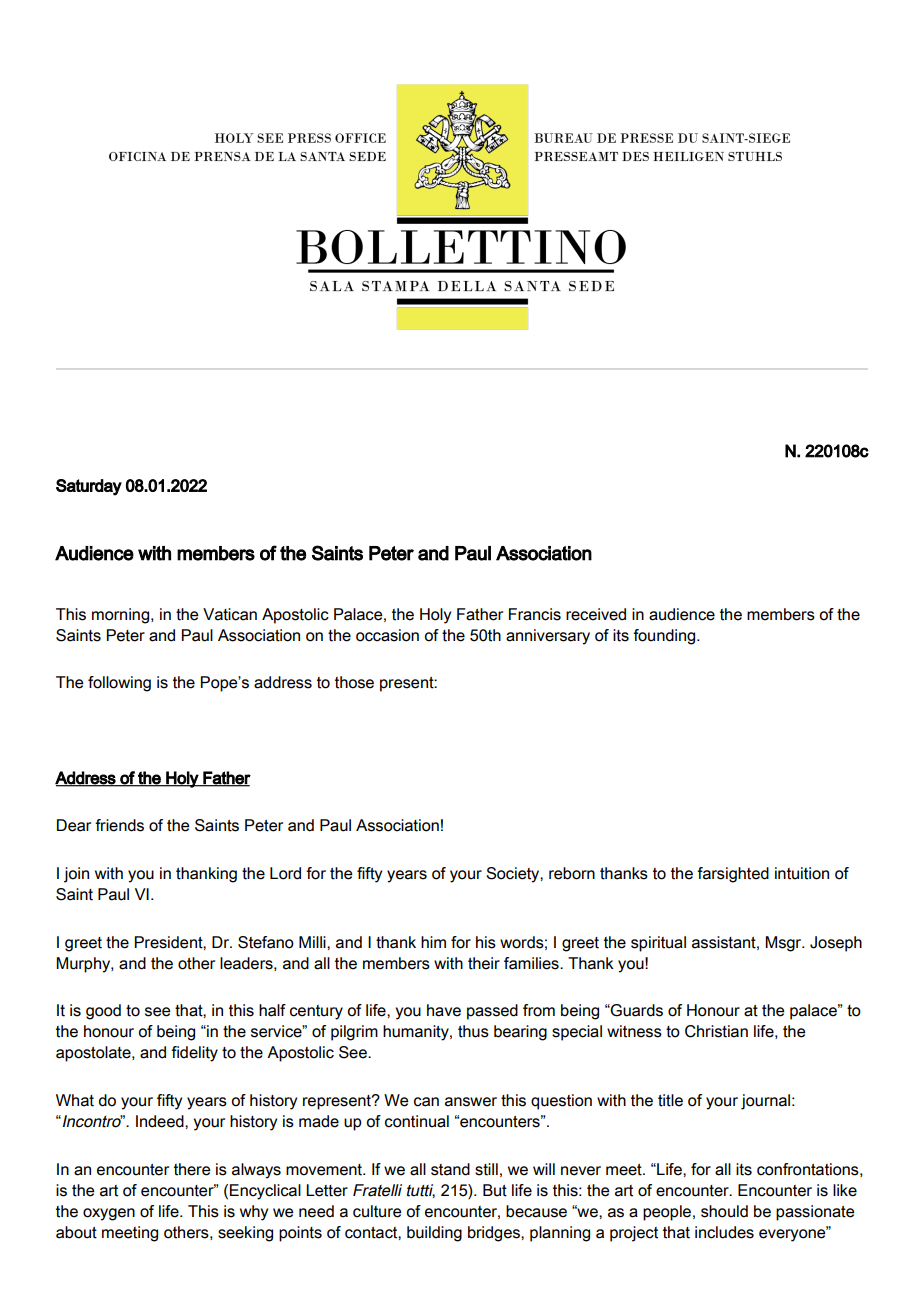 Image resolution: width=924 pixels, height=1308 pixels. I want to click on those, so click(354, 682).
